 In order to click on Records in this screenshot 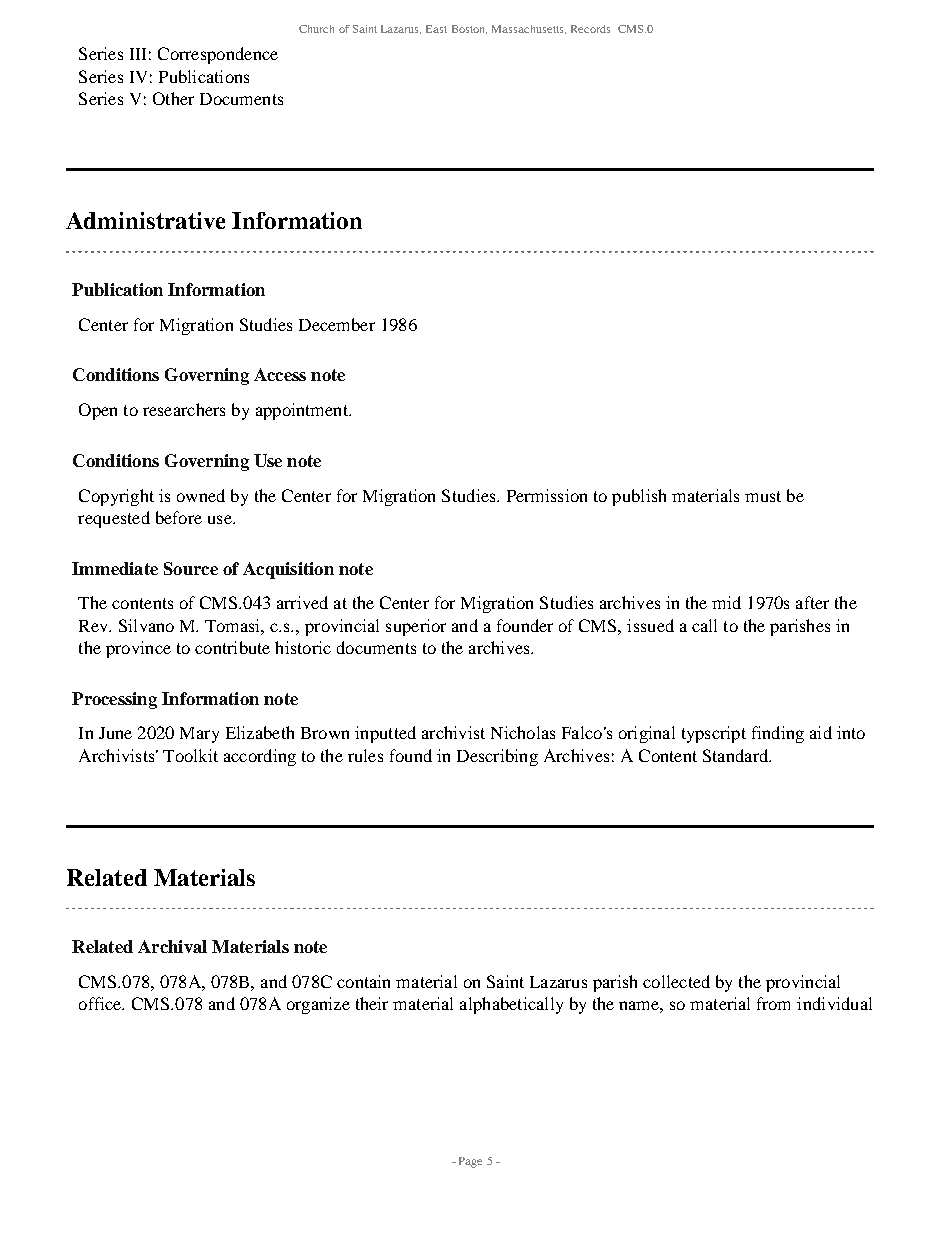, I will do `click(590, 29)`.
